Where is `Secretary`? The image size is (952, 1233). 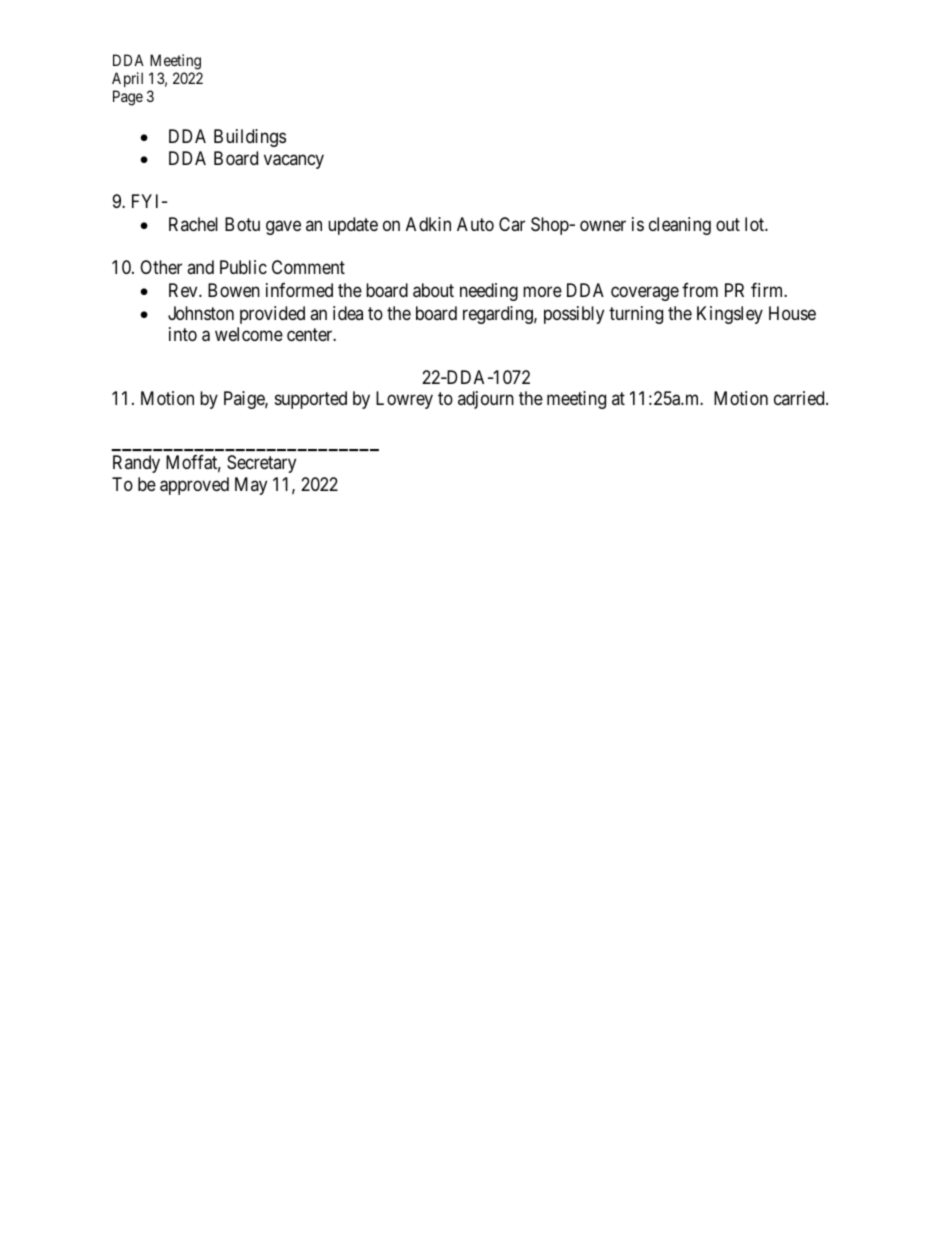
Secretary is located at coordinates (261, 464).
